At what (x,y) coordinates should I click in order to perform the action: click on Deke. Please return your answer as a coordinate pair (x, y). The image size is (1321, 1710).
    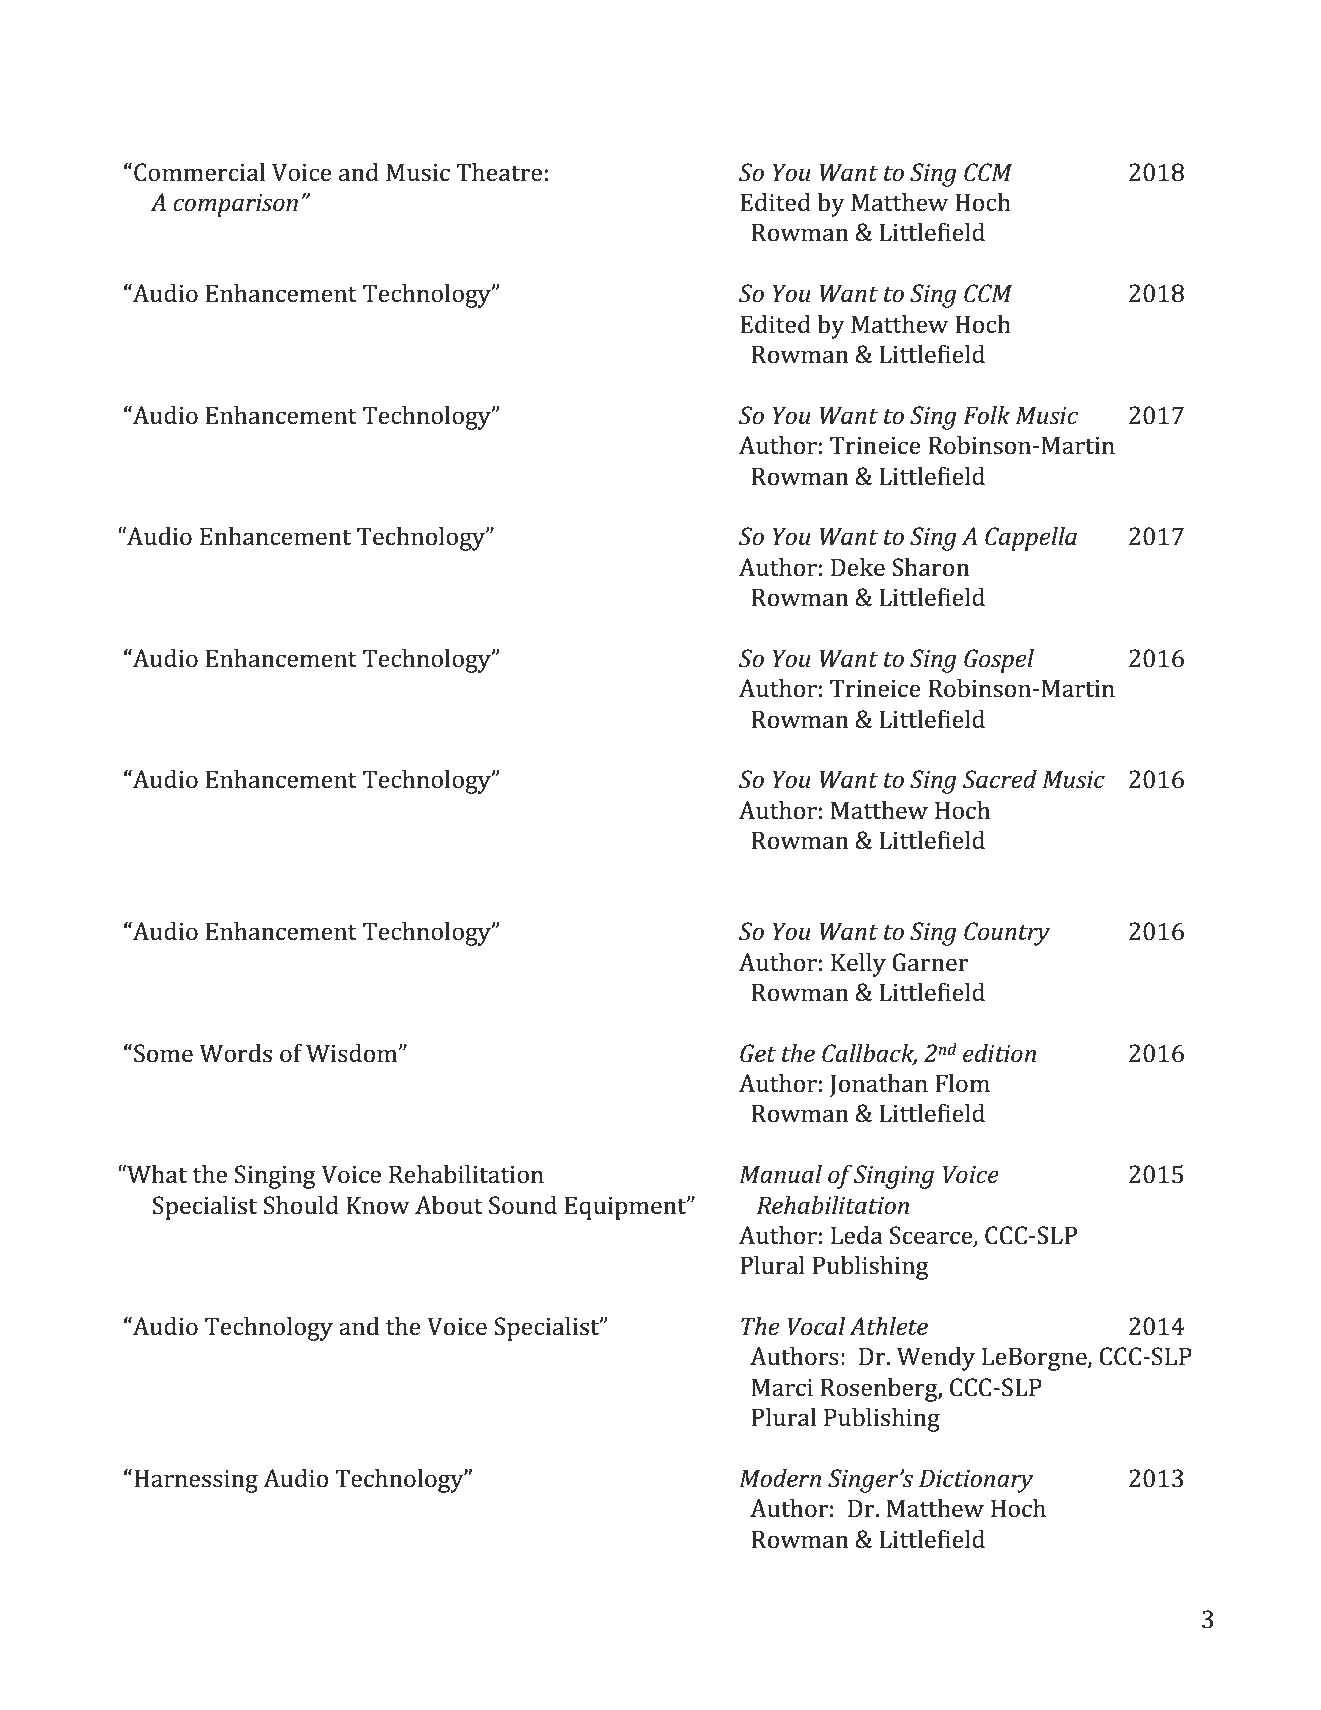
    Looking at the image, I should click on (858, 567).
